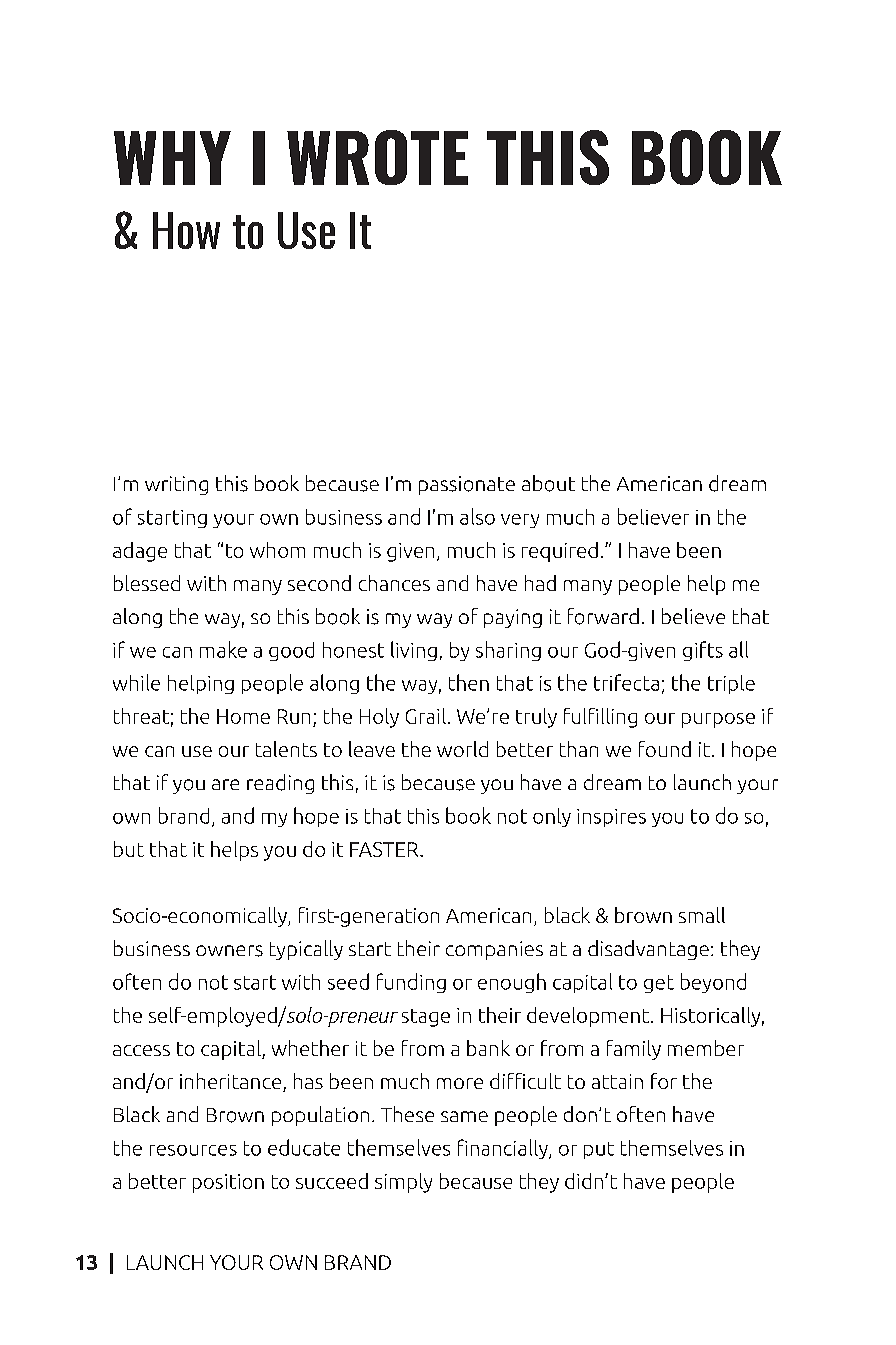 The width and height of the screenshot is (896, 1345). What do you see at coordinates (193, 1150) in the screenshot?
I see `resources` at bounding box center [193, 1150].
